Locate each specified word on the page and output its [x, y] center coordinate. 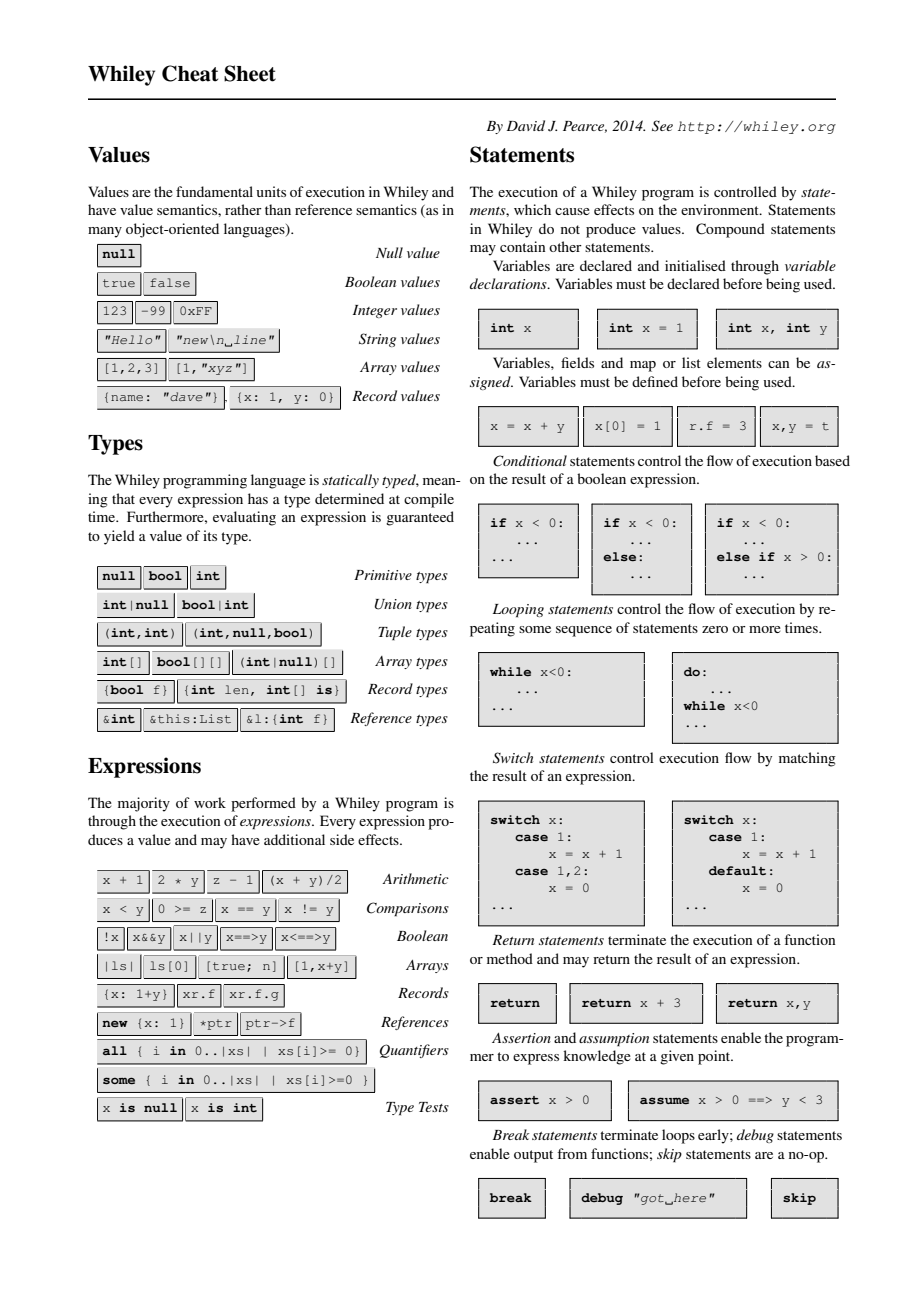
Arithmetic [415, 878]
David [526, 125]
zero [715, 629]
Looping [518, 611]
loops [678, 1136]
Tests [434, 1107]
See [662, 126]
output [533, 1156]
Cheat [190, 73]
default [737, 871]
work [210, 802]
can [778, 364]
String [377, 340]
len [237, 689]
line [250, 339]
